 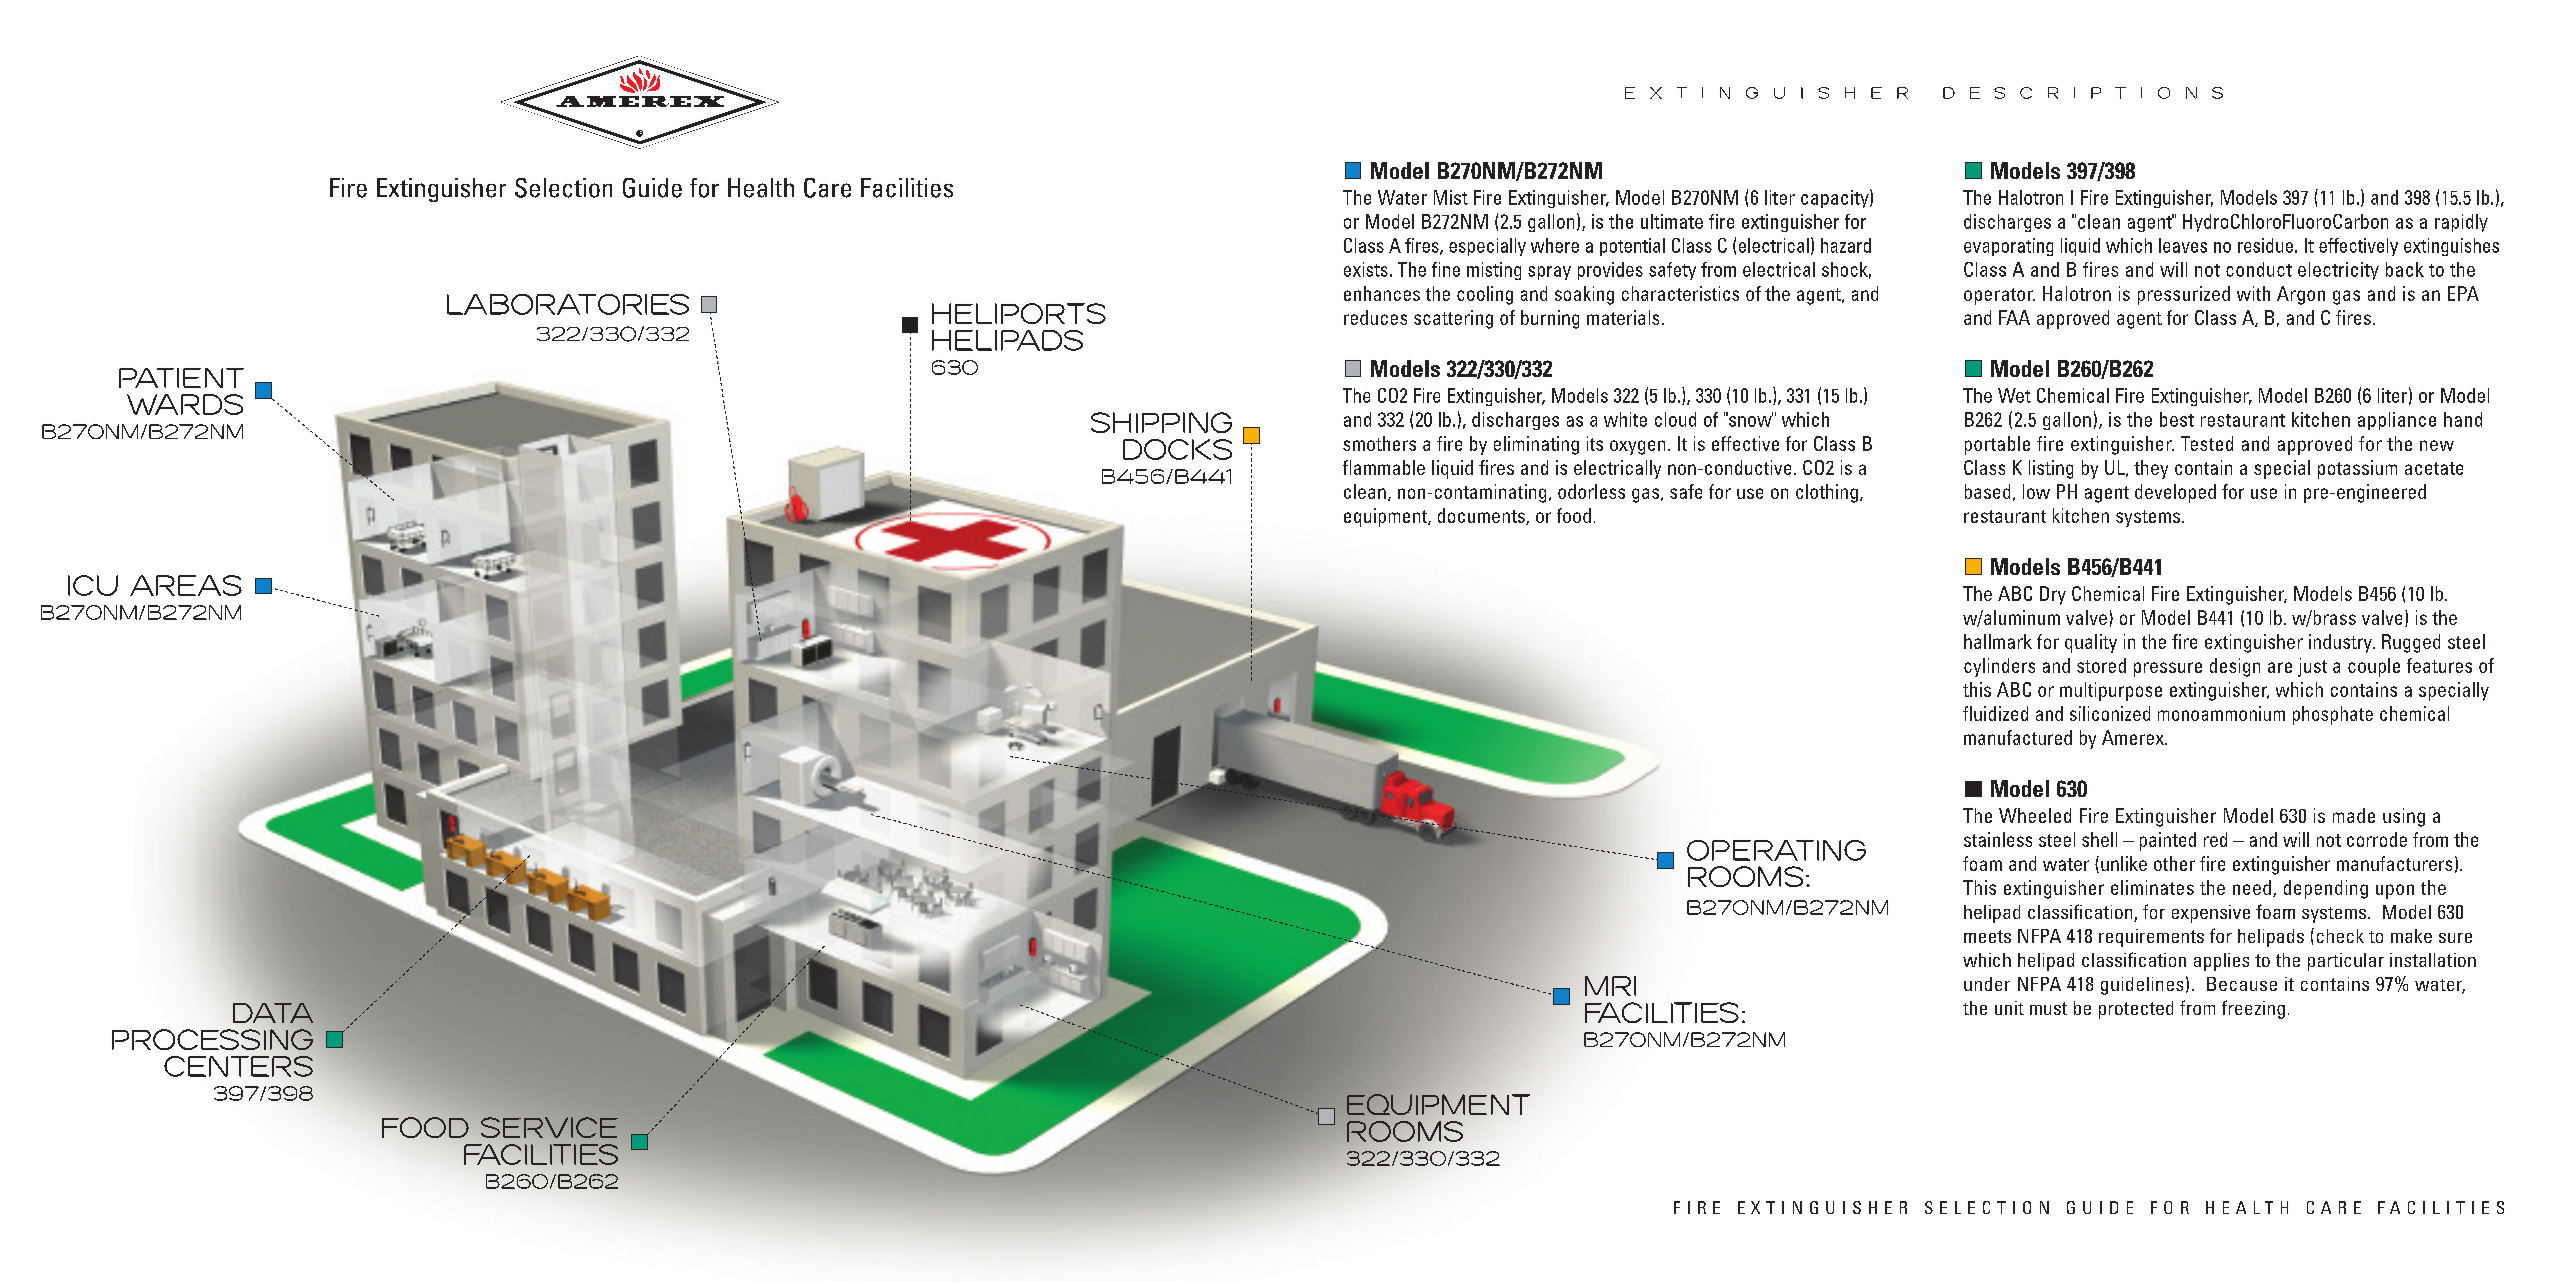 I want to click on design, so click(x=2235, y=667).
